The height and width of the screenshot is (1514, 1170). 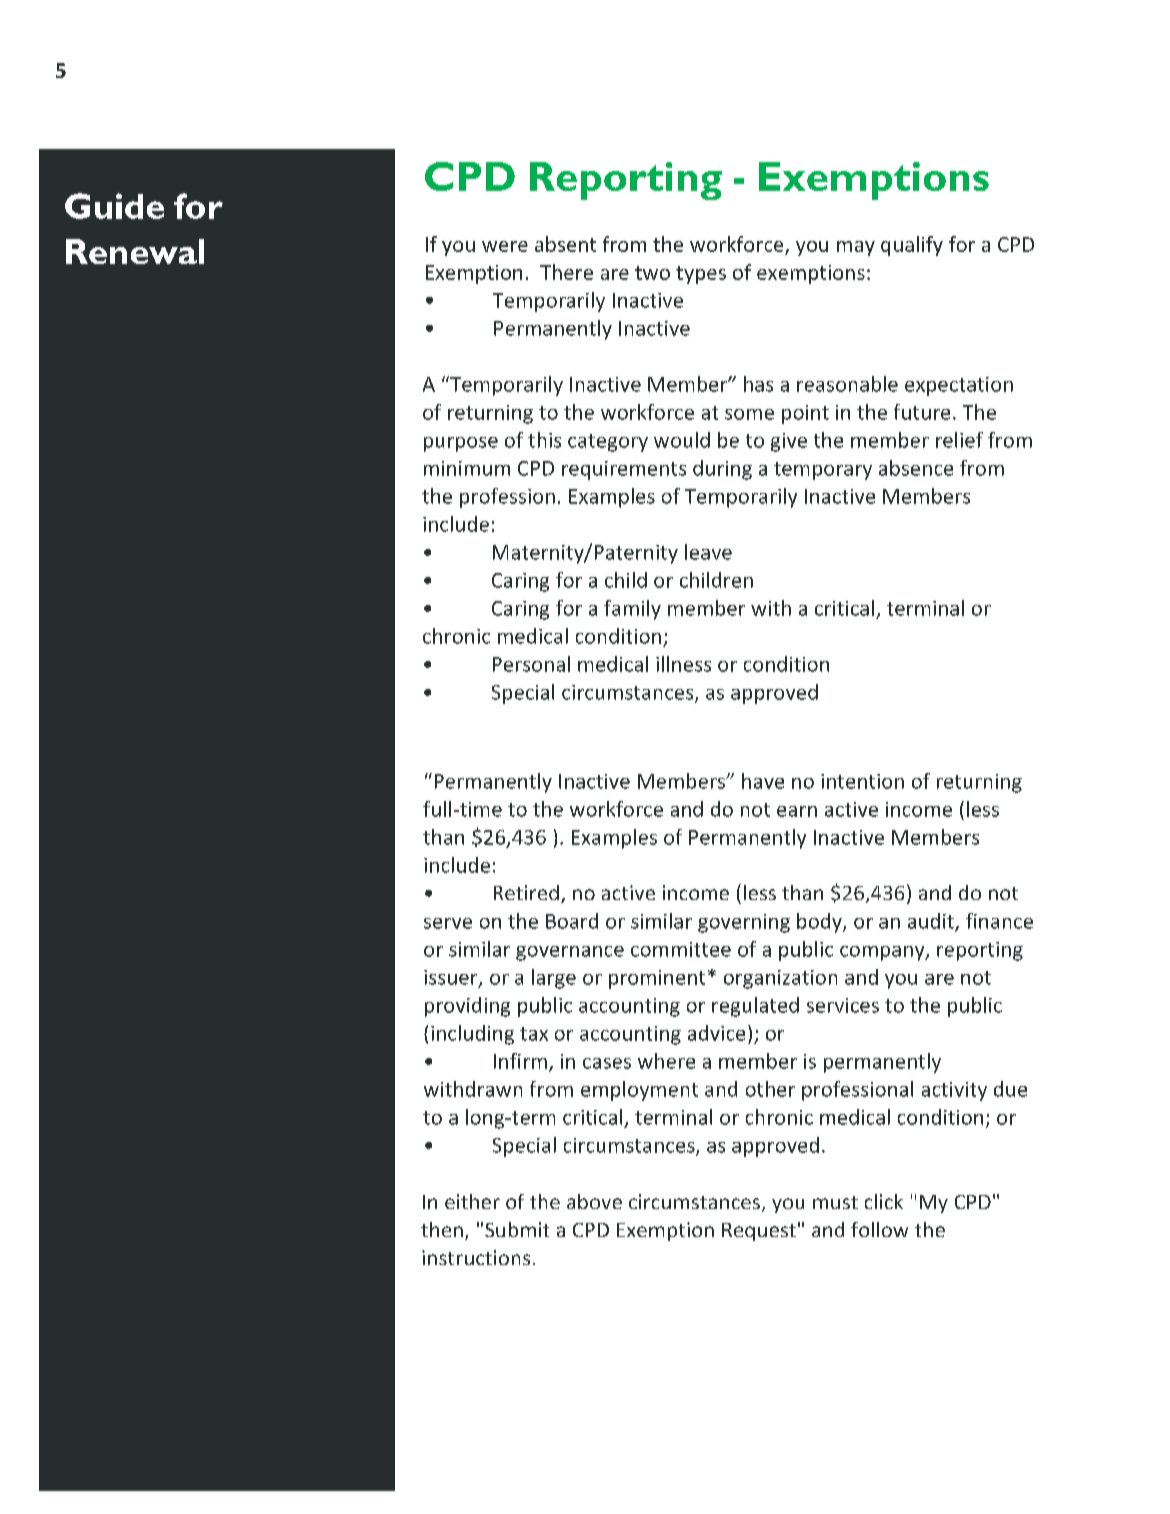 I want to click on Renewal, so click(x=135, y=251).
